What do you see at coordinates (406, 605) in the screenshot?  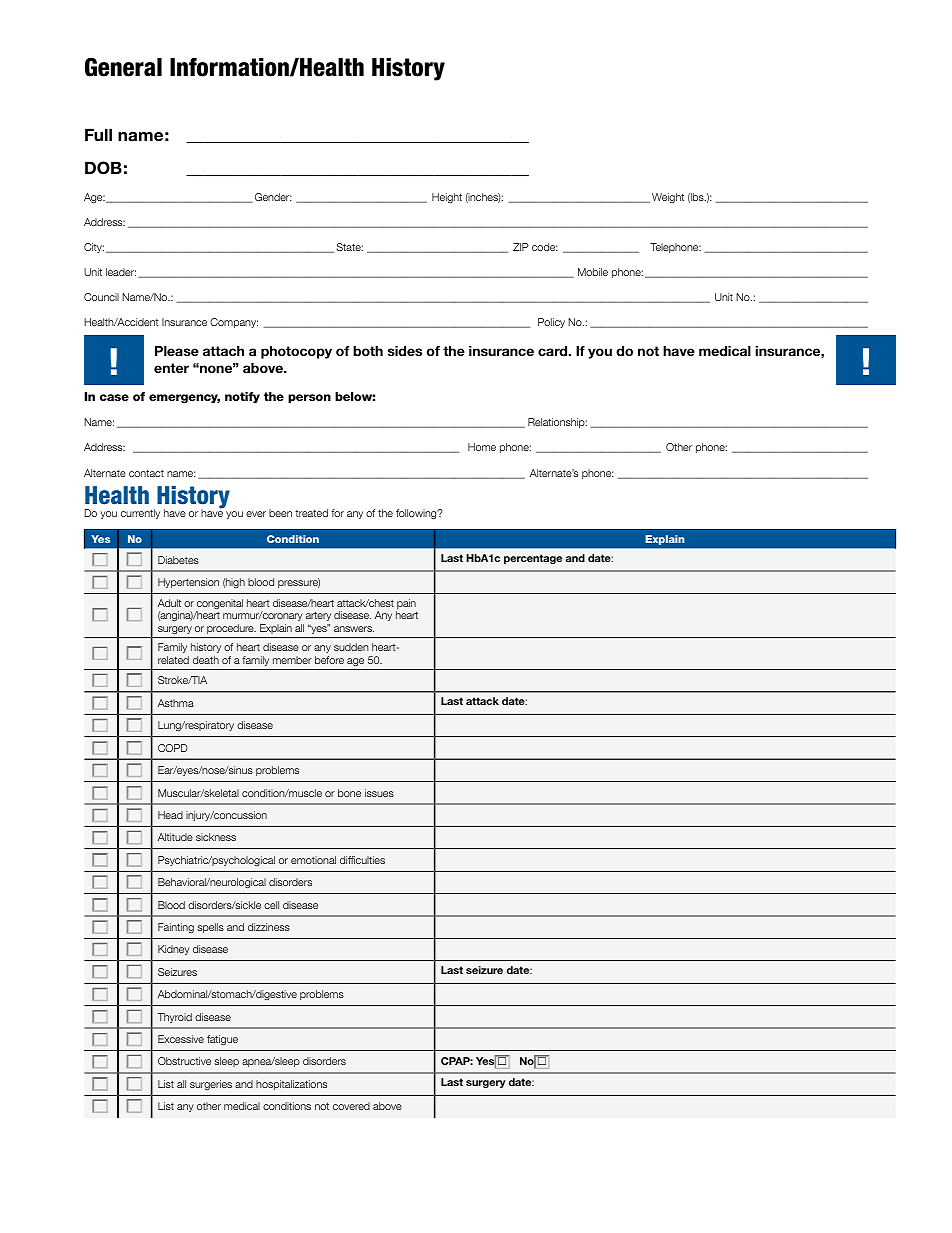 I see `pain` at bounding box center [406, 605].
